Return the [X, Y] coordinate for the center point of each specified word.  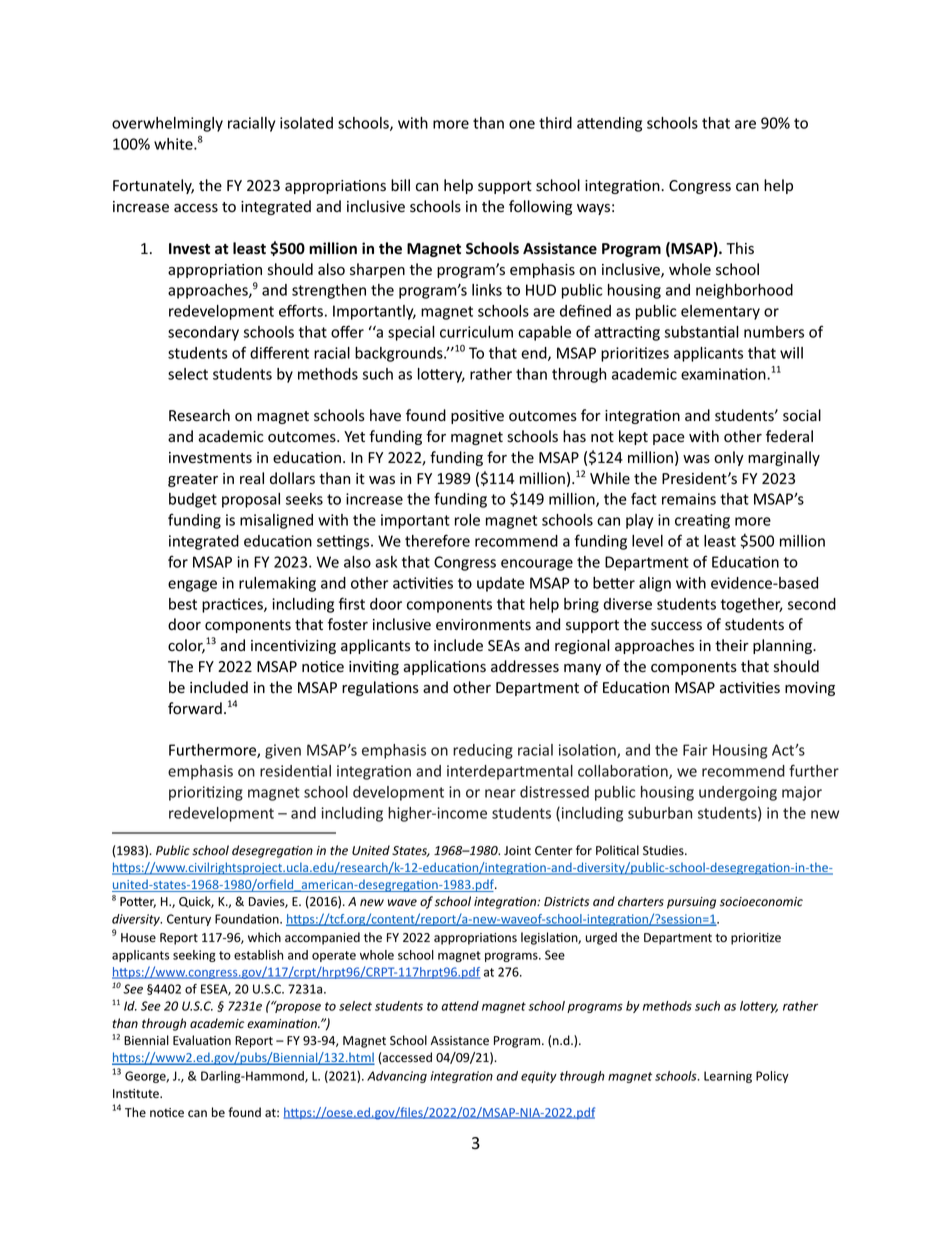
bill [400, 185]
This [740, 248]
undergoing [738, 793]
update [501, 584]
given [283, 751]
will [791, 353]
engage [192, 586]
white [174, 144]
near [500, 793]
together [752, 605]
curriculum [476, 332]
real [252, 478]
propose [297, 1007]
